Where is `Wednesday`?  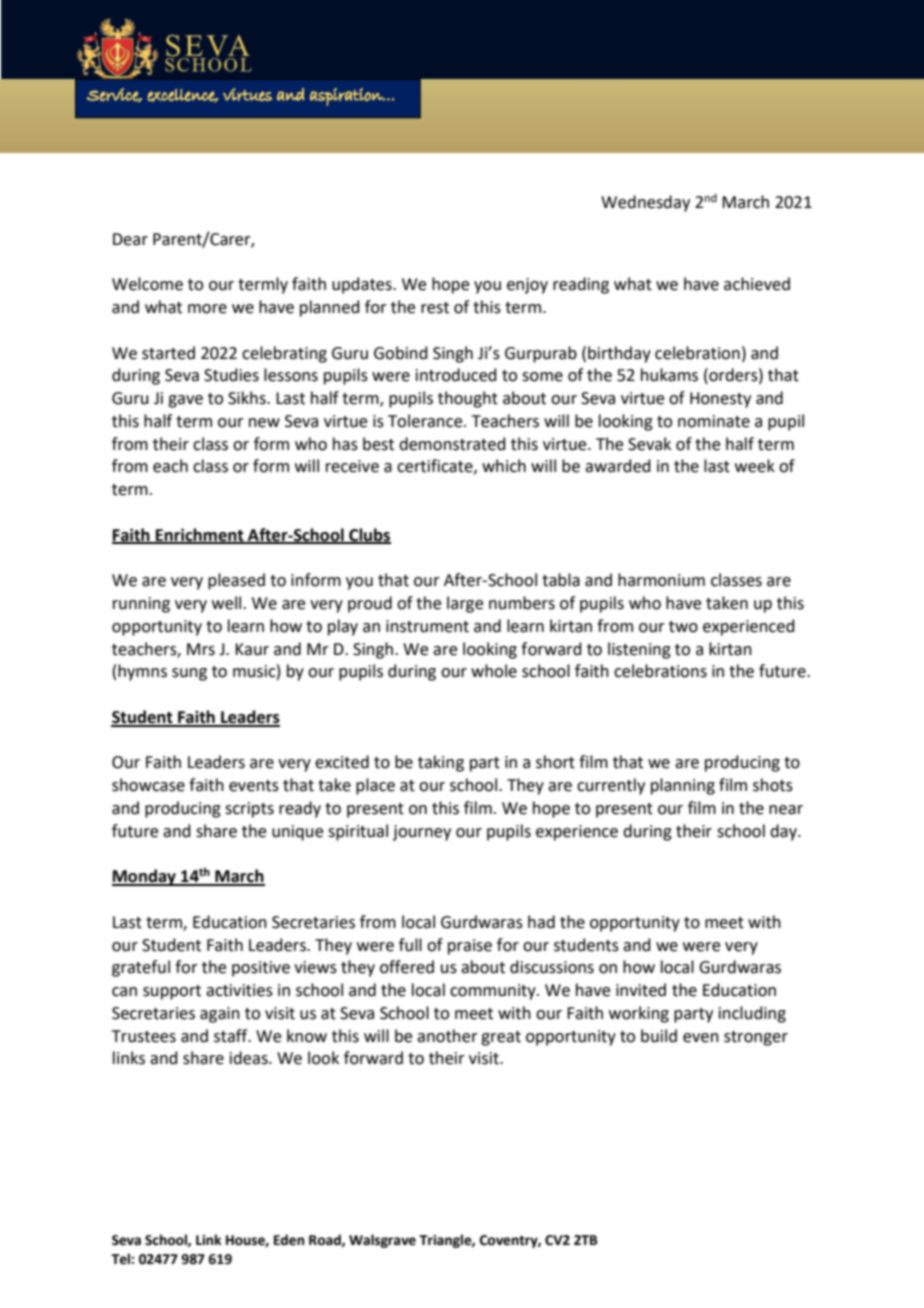 Wednesday is located at coordinates (645, 203).
